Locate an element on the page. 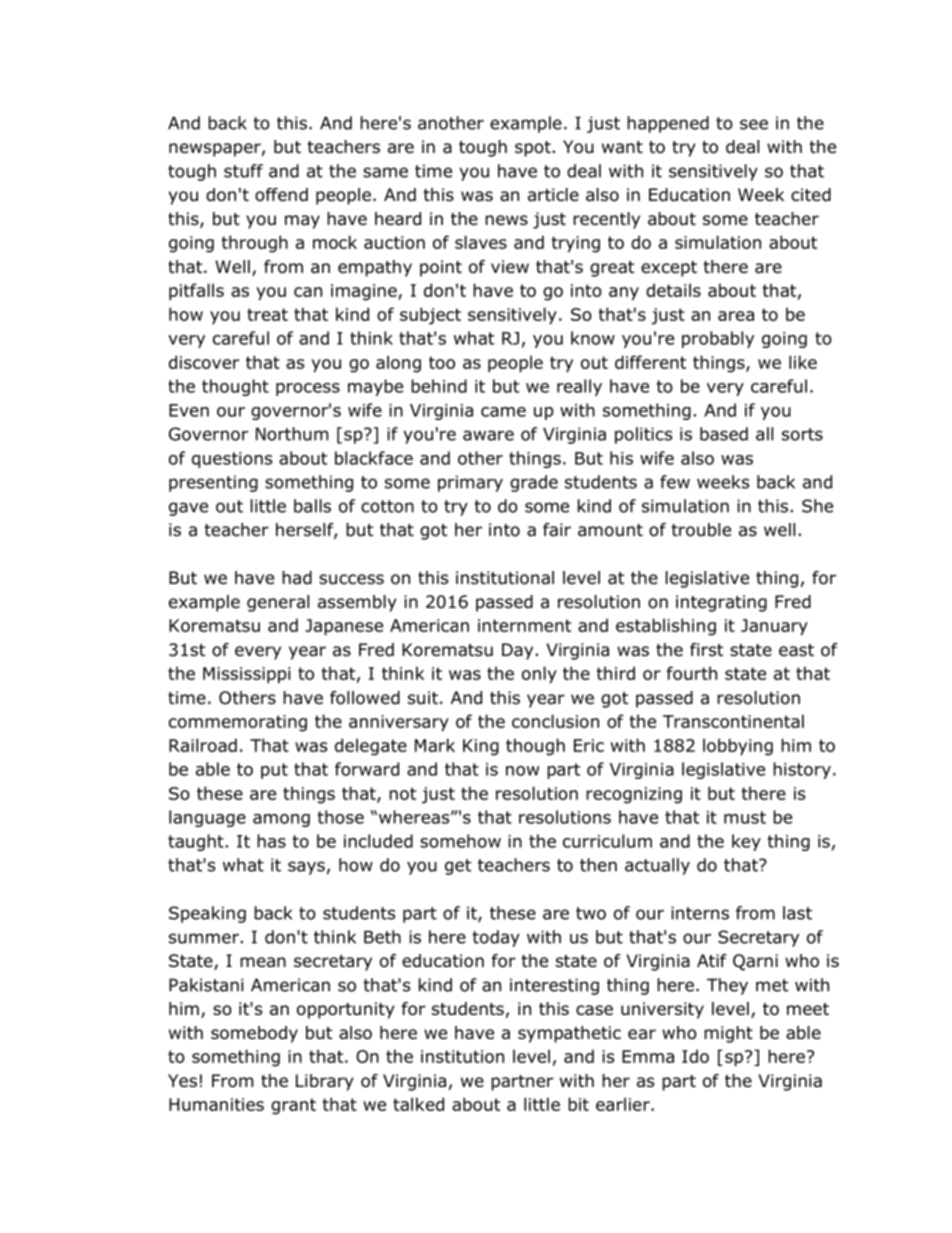 The image size is (952, 1233). bit is located at coordinates (578, 1104).
